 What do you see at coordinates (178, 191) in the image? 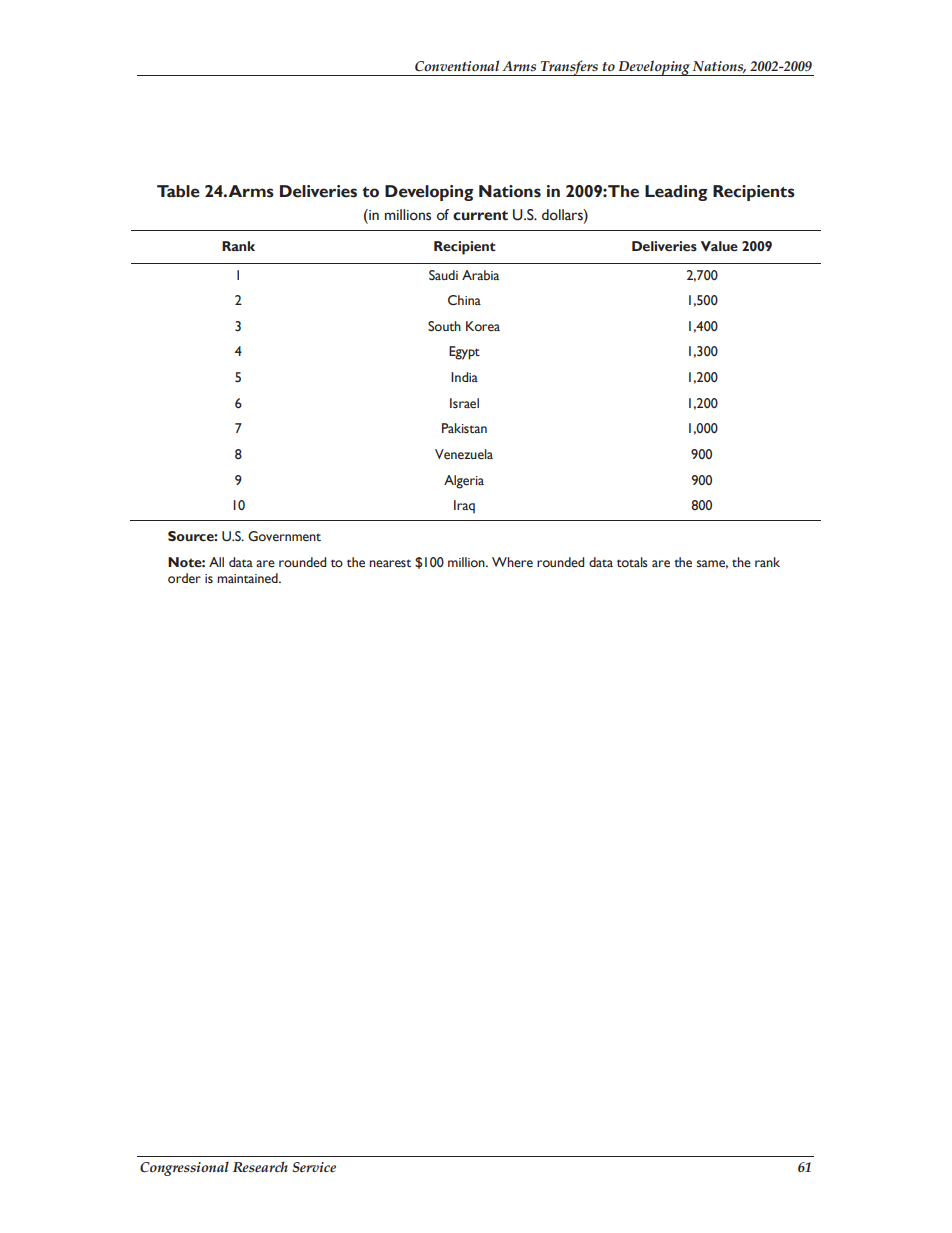
I see `Table` at bounding box center [178, 191].
